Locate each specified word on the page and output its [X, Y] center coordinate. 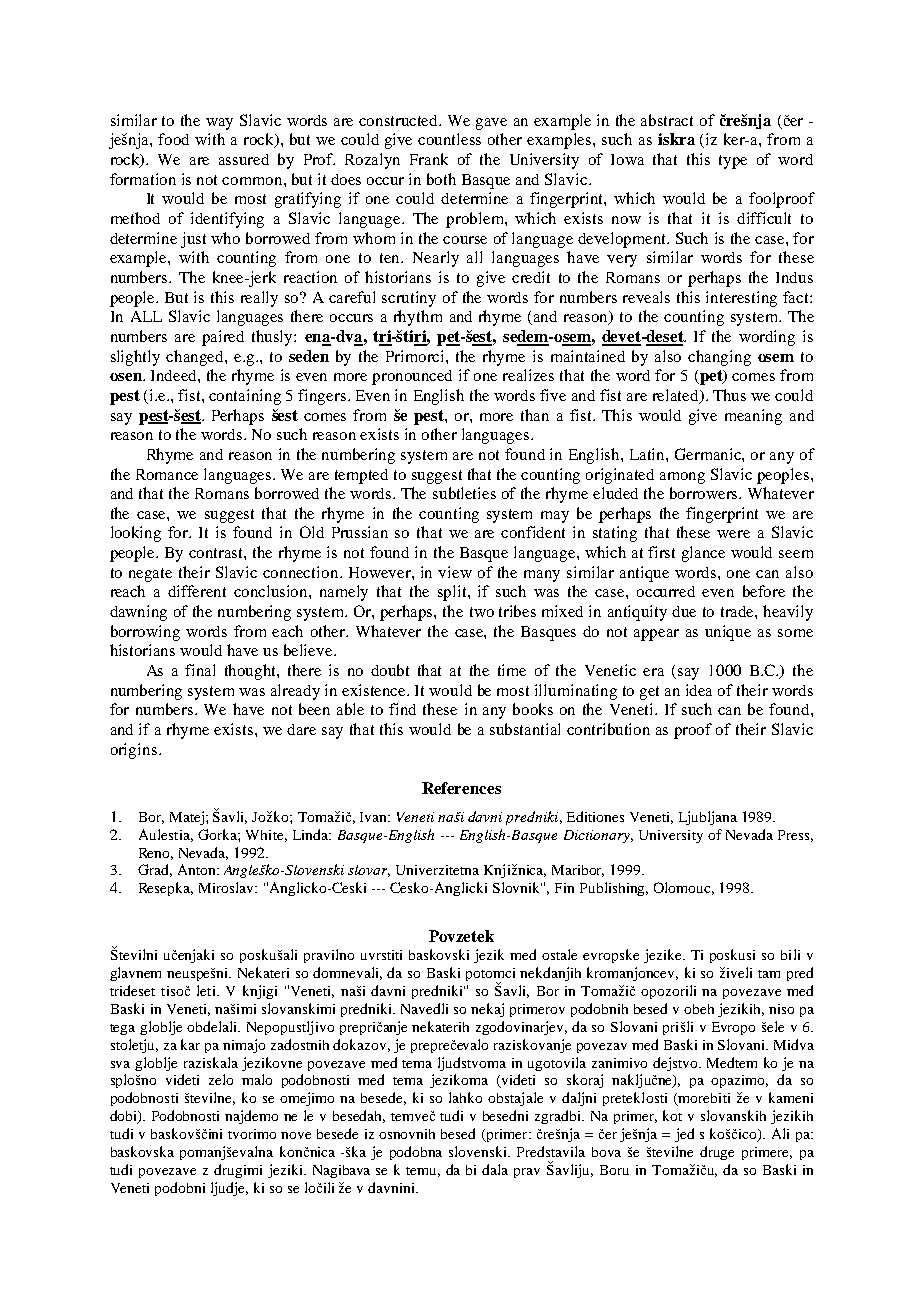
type [733, 162]
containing [245, 397]
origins [134, 751]
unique [728, 633]
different [197, 591]
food [173, 139]
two [482, 612]
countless [449, 139]
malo [257, 1079]
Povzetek [461, 936]
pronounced [412, 377]
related [677, 396]
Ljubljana [708, 818]
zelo [221, 1079]
